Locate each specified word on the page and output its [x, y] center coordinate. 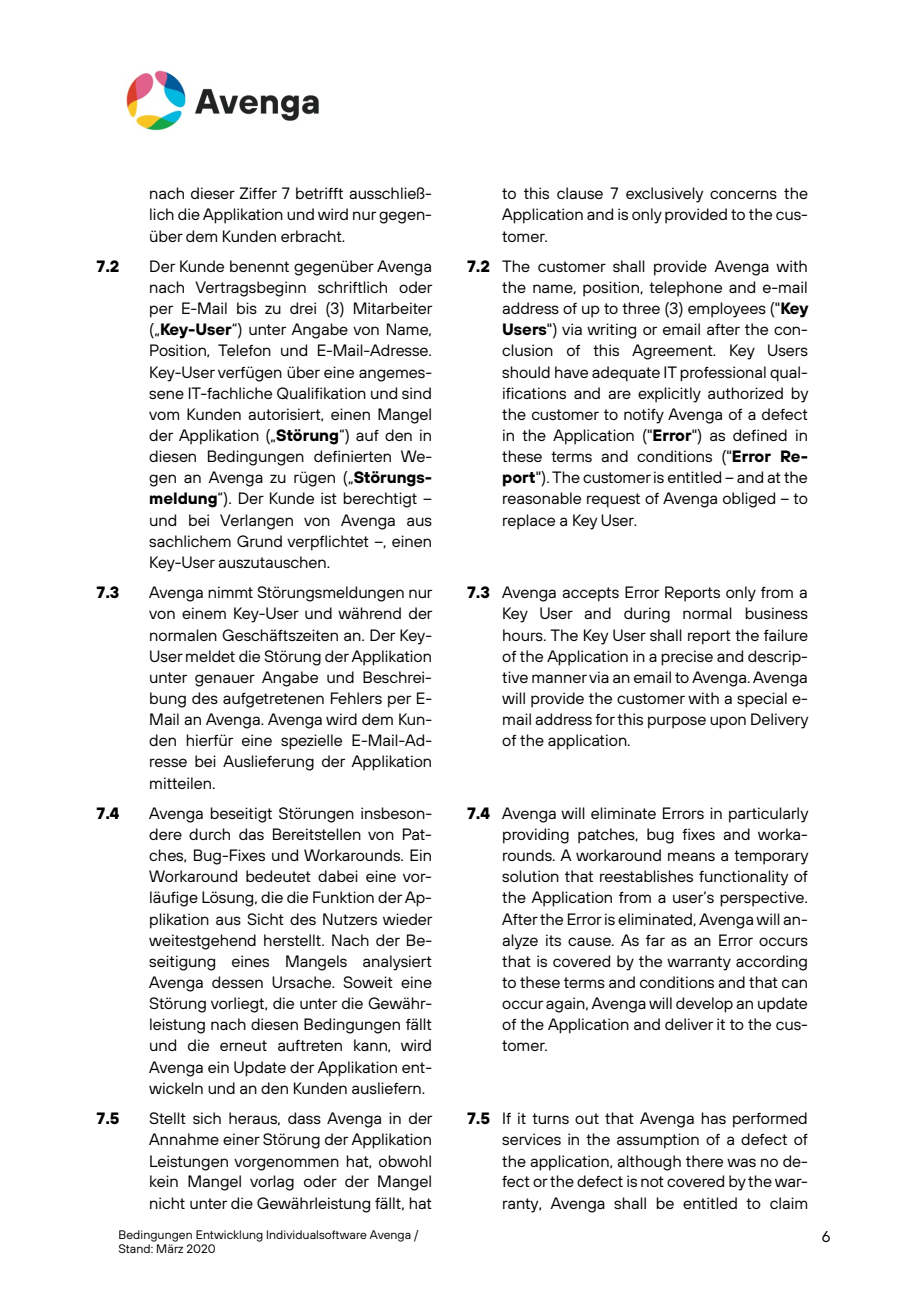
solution [530, 876]
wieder [407, 919]
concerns [743, 194]
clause [580, 193]
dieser [213, 193]
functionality [743, 878]
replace [529, 522]
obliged [749, 500]
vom [164, 415]
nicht [167, 1203]
